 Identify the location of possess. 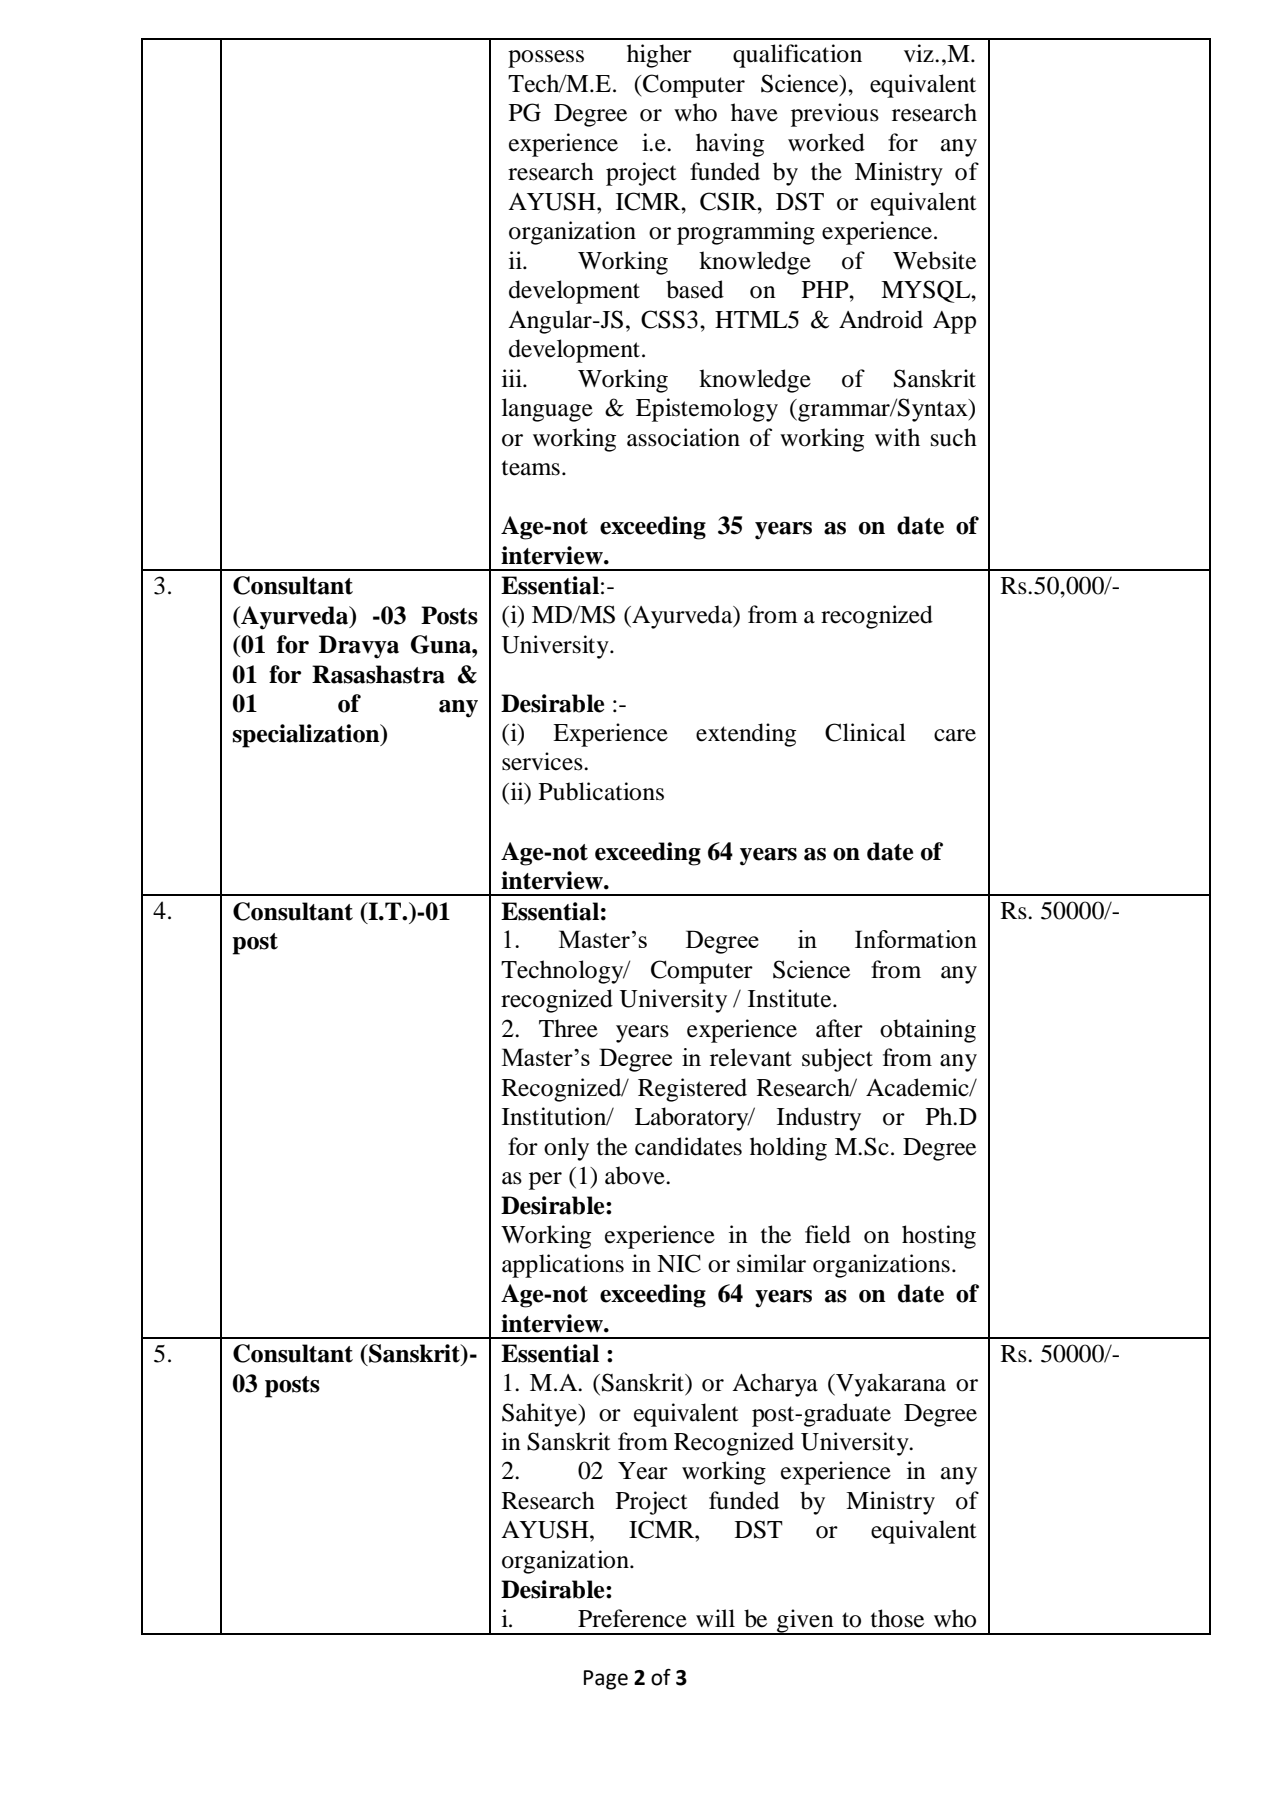
(546, 59).
